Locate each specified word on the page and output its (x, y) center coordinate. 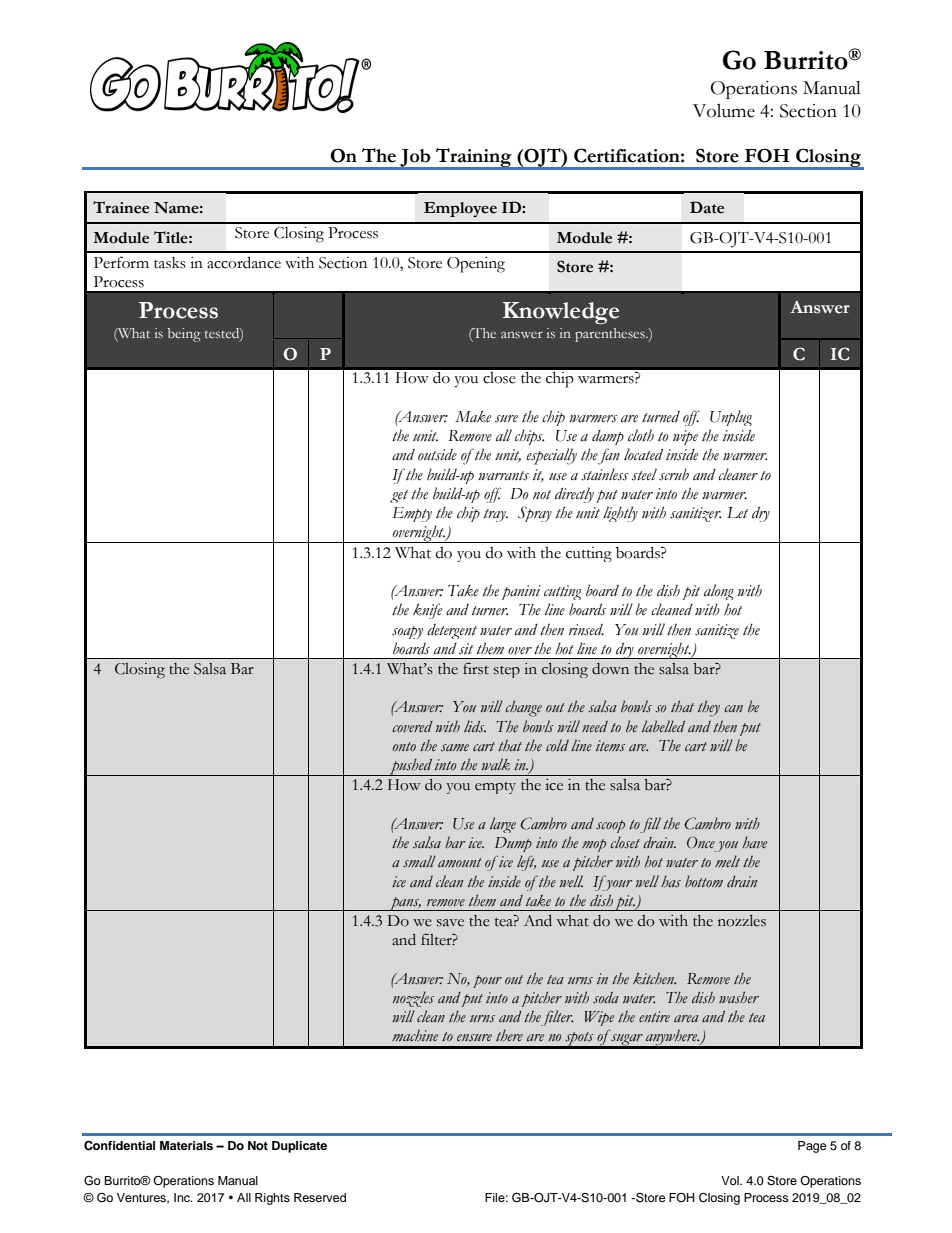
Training (474, 158)
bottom (704, 881)
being (184, 335)
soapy (407, 632)
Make (473, 416)
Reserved (320, 1197)
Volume (724, 111)
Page (812, 1147)
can (733, 708)
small (419, 861)
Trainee (121, 207)
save (450, 923)
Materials (186, 1145)
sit (466, 649)
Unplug (731, 418)
